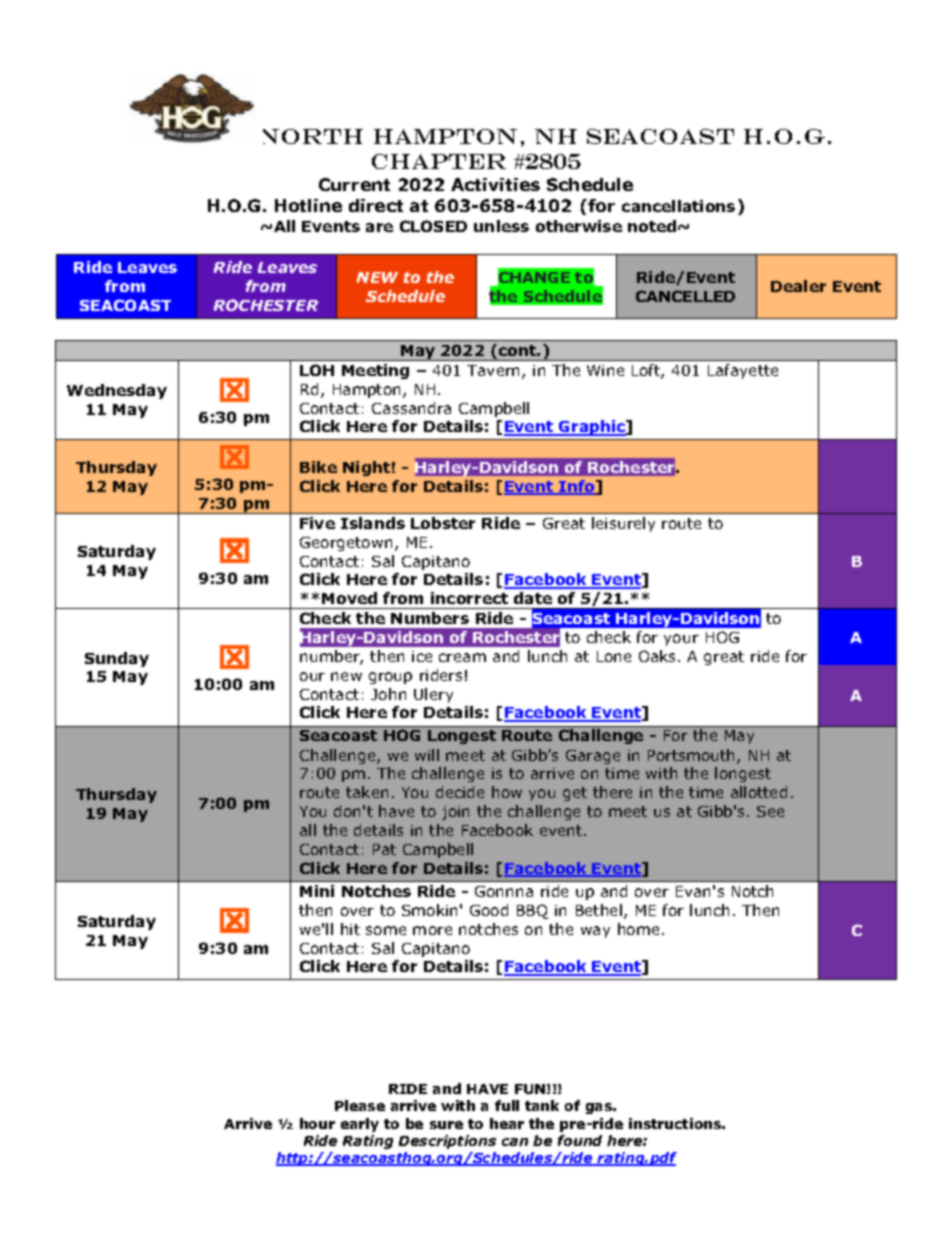 The height and width of the document is (1233, 952). I want to click on Lafayette, so click(743, 371).
